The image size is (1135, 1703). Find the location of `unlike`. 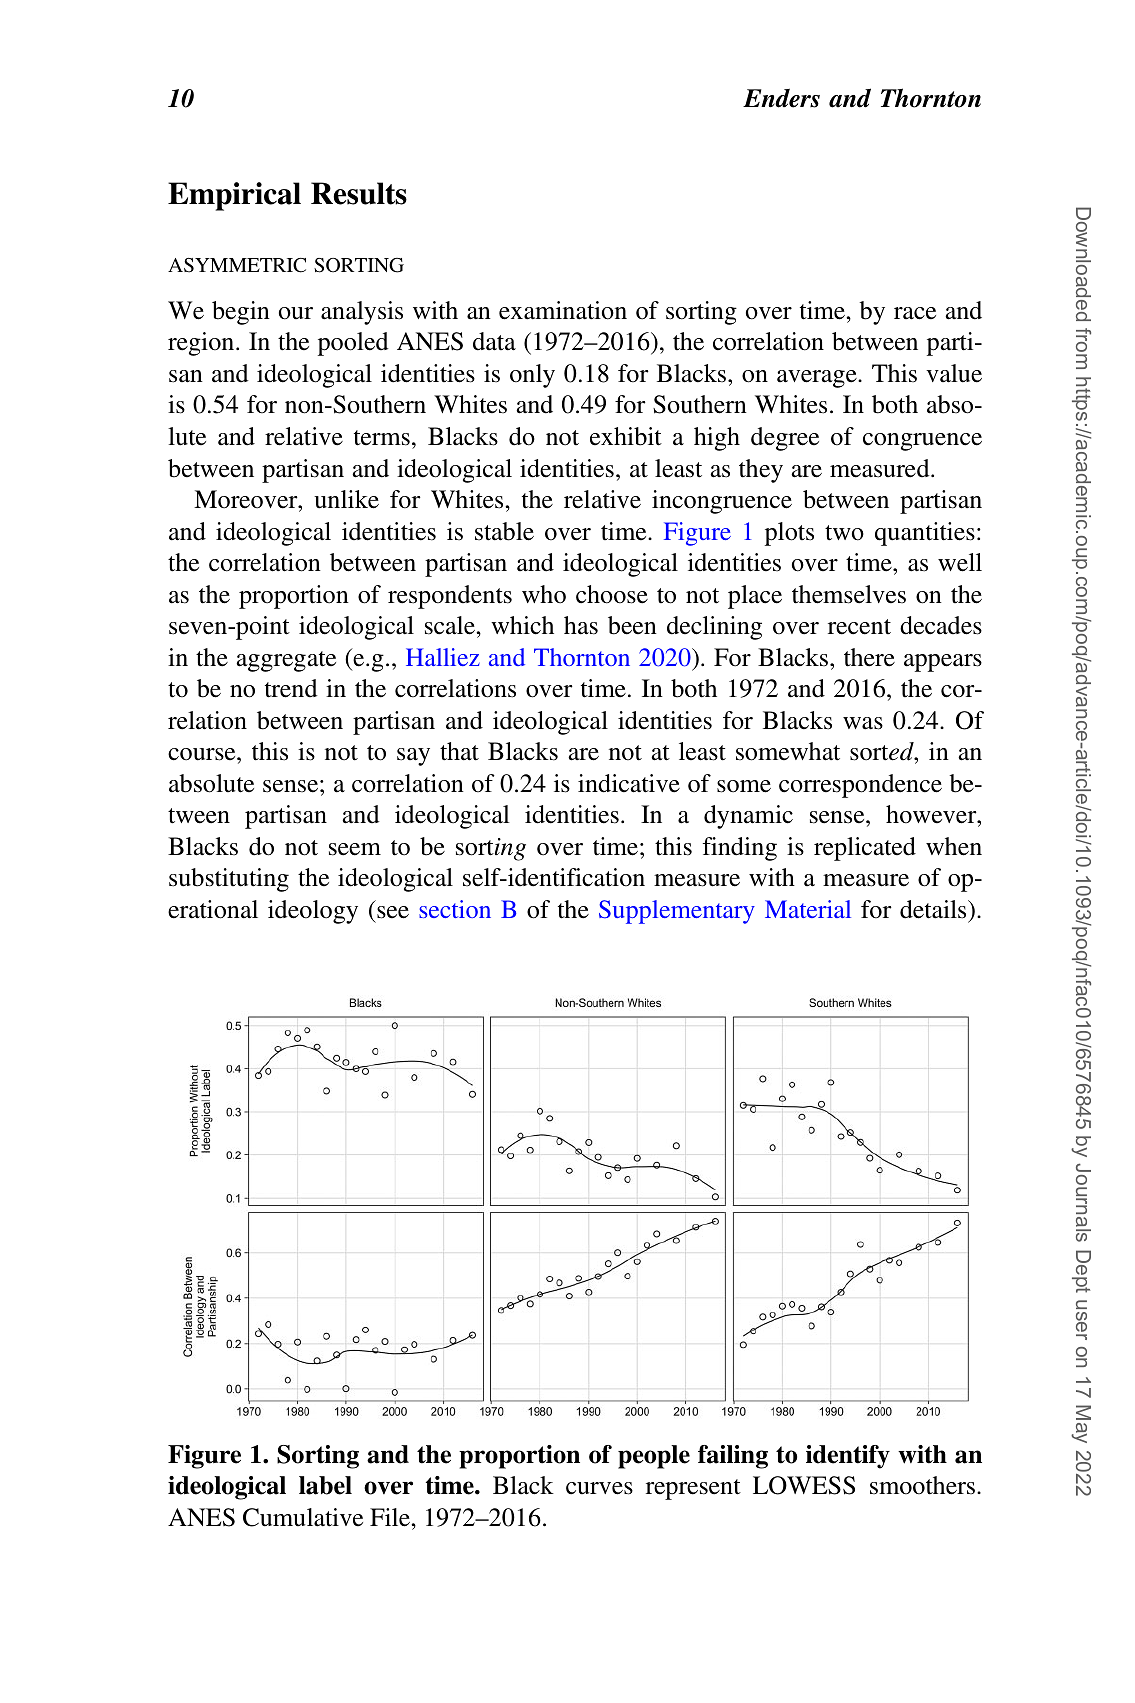

unlike is located at coordinates (346, 499).
